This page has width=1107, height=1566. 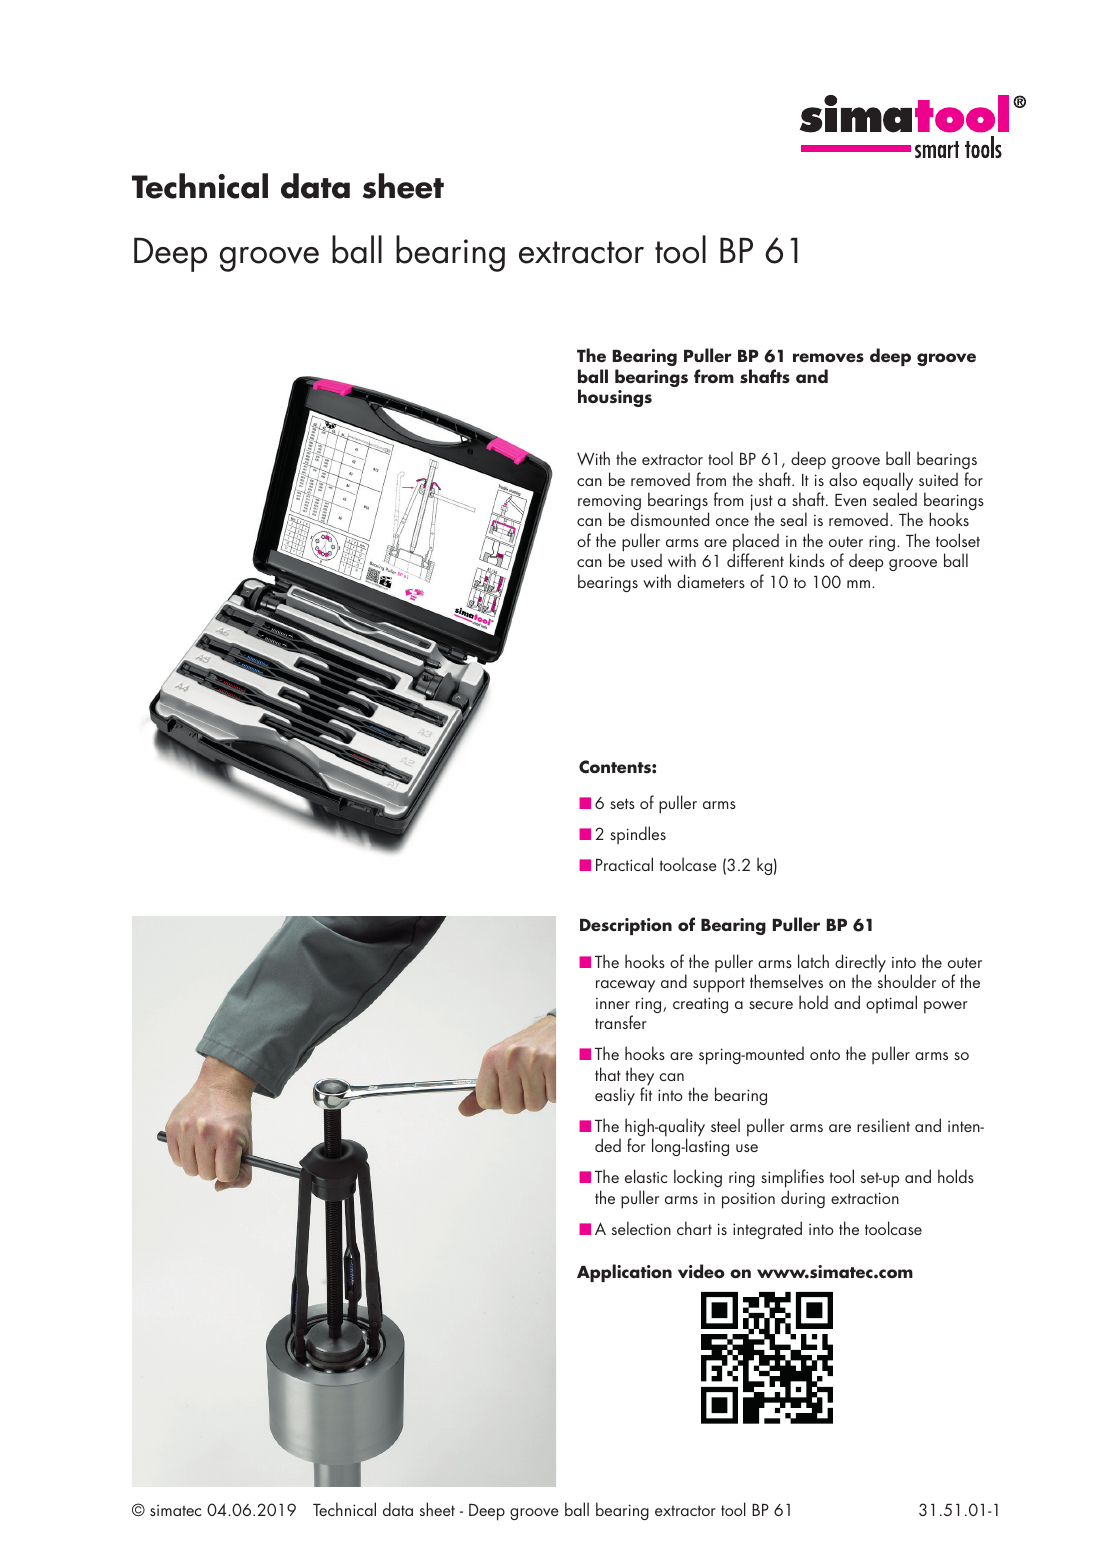 What do you see at coordinates (813, 961) in the page?
I see `latch` at bounding box center [813, 961].
